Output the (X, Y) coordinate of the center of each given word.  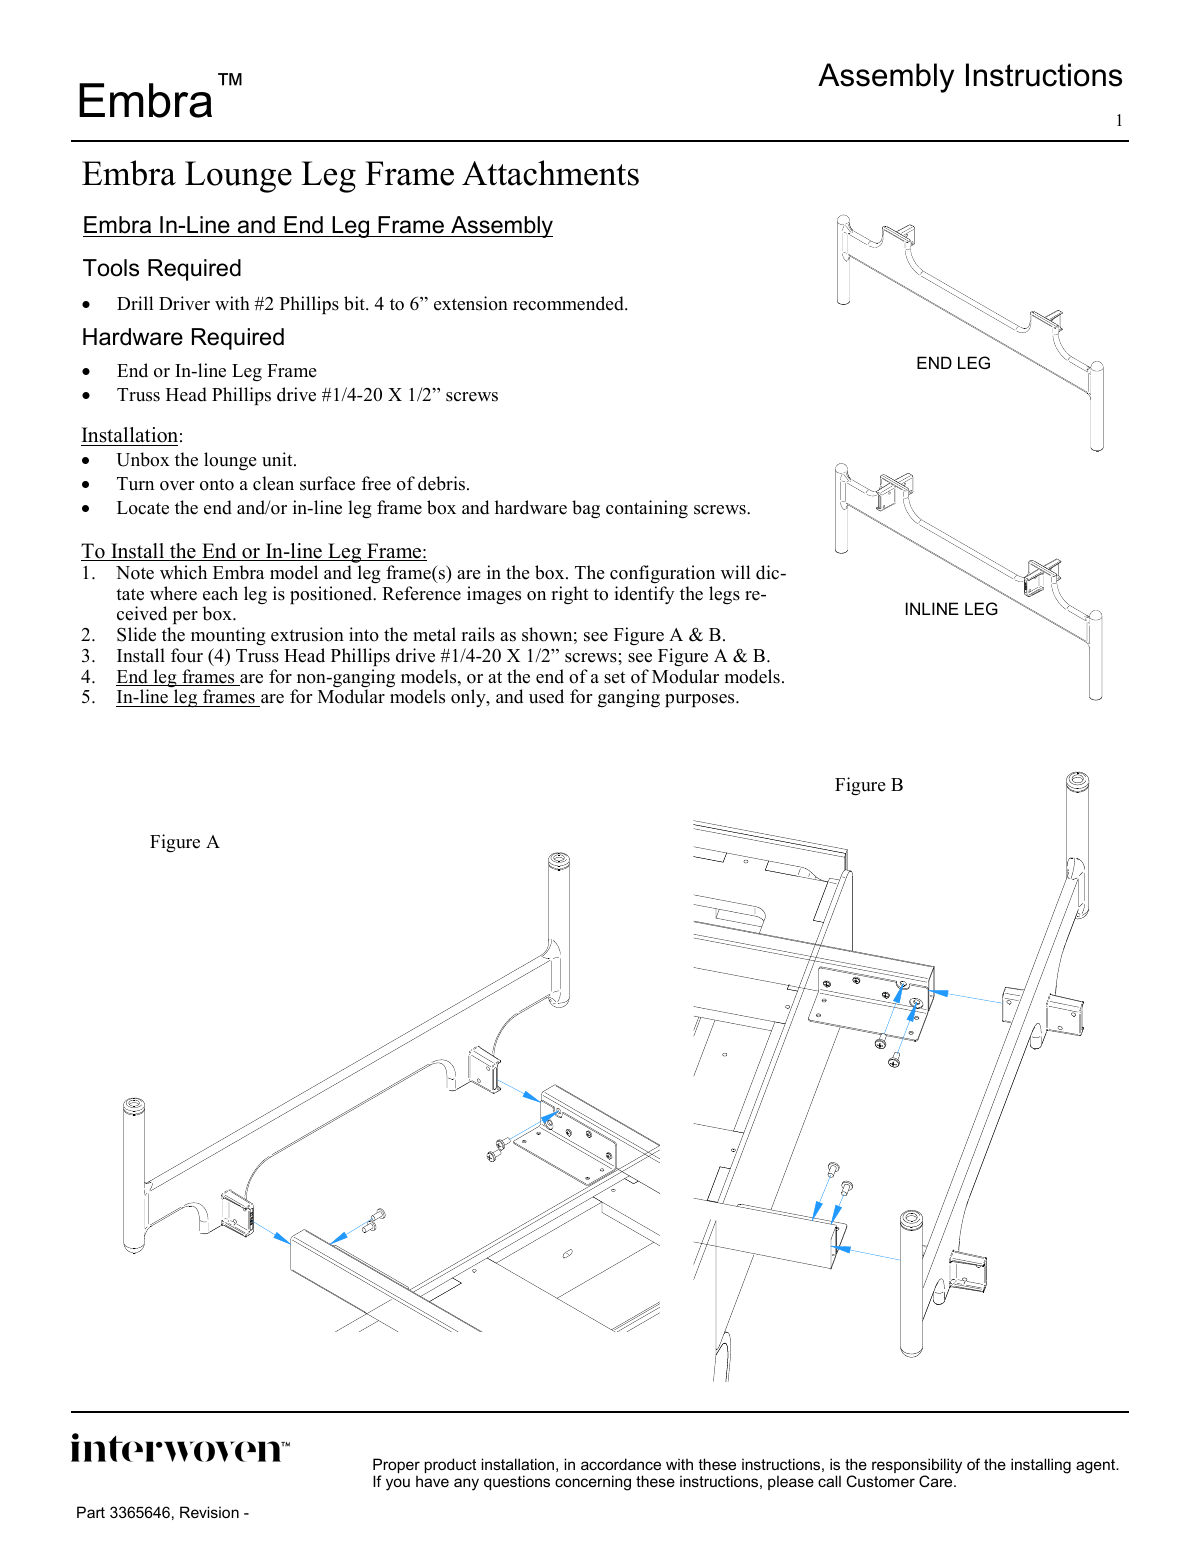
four (187, 655)
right (570, 595)
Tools (111, 268)
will (735, 572)
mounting (228, 636)
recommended (569, 303)
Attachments (550, 173)
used (546, 696)
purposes (701, 700)
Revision (209, 1512)
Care (937, 1481)
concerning (593, 1483)
